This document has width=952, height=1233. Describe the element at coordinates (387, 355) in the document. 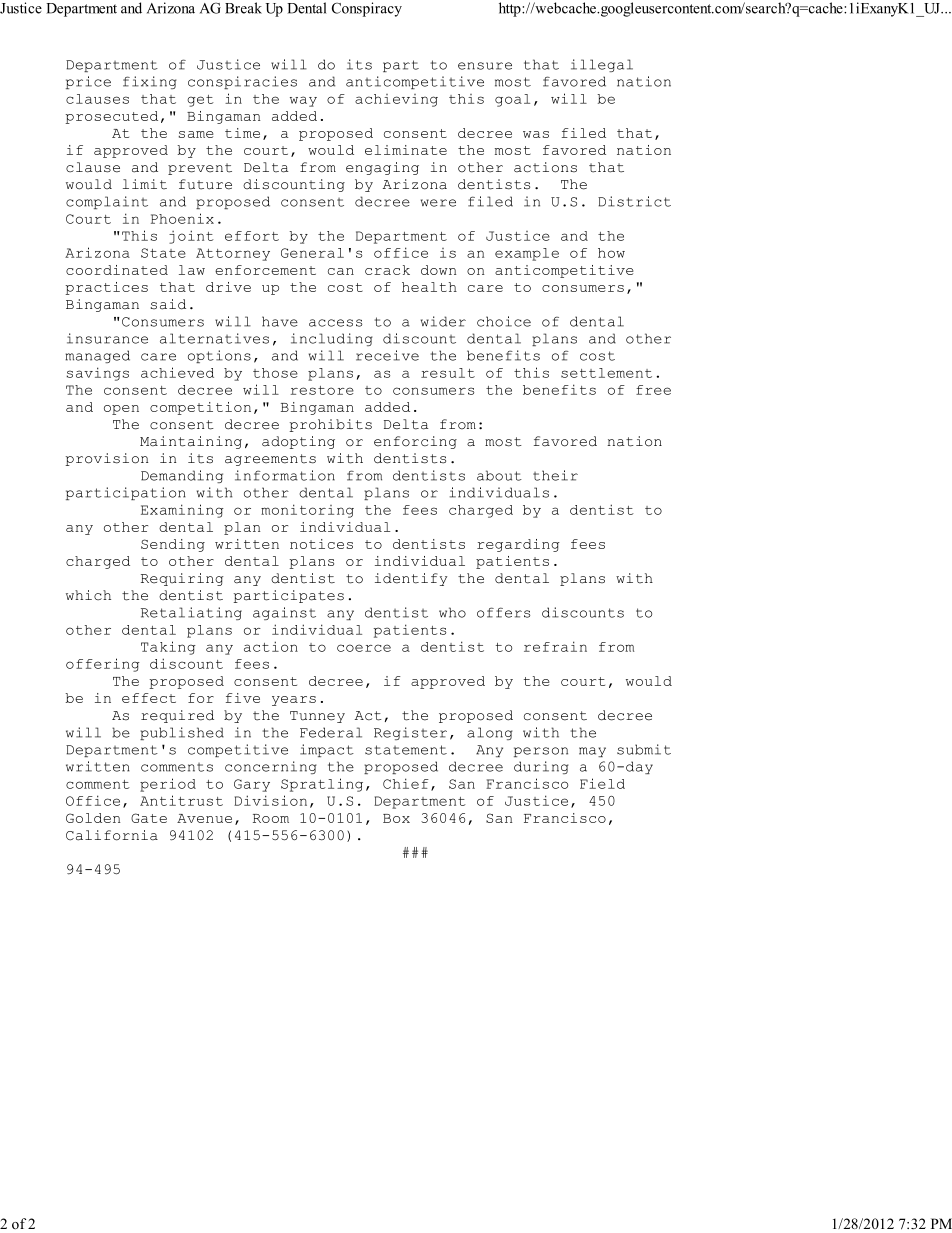

I see `receive` at that location.
